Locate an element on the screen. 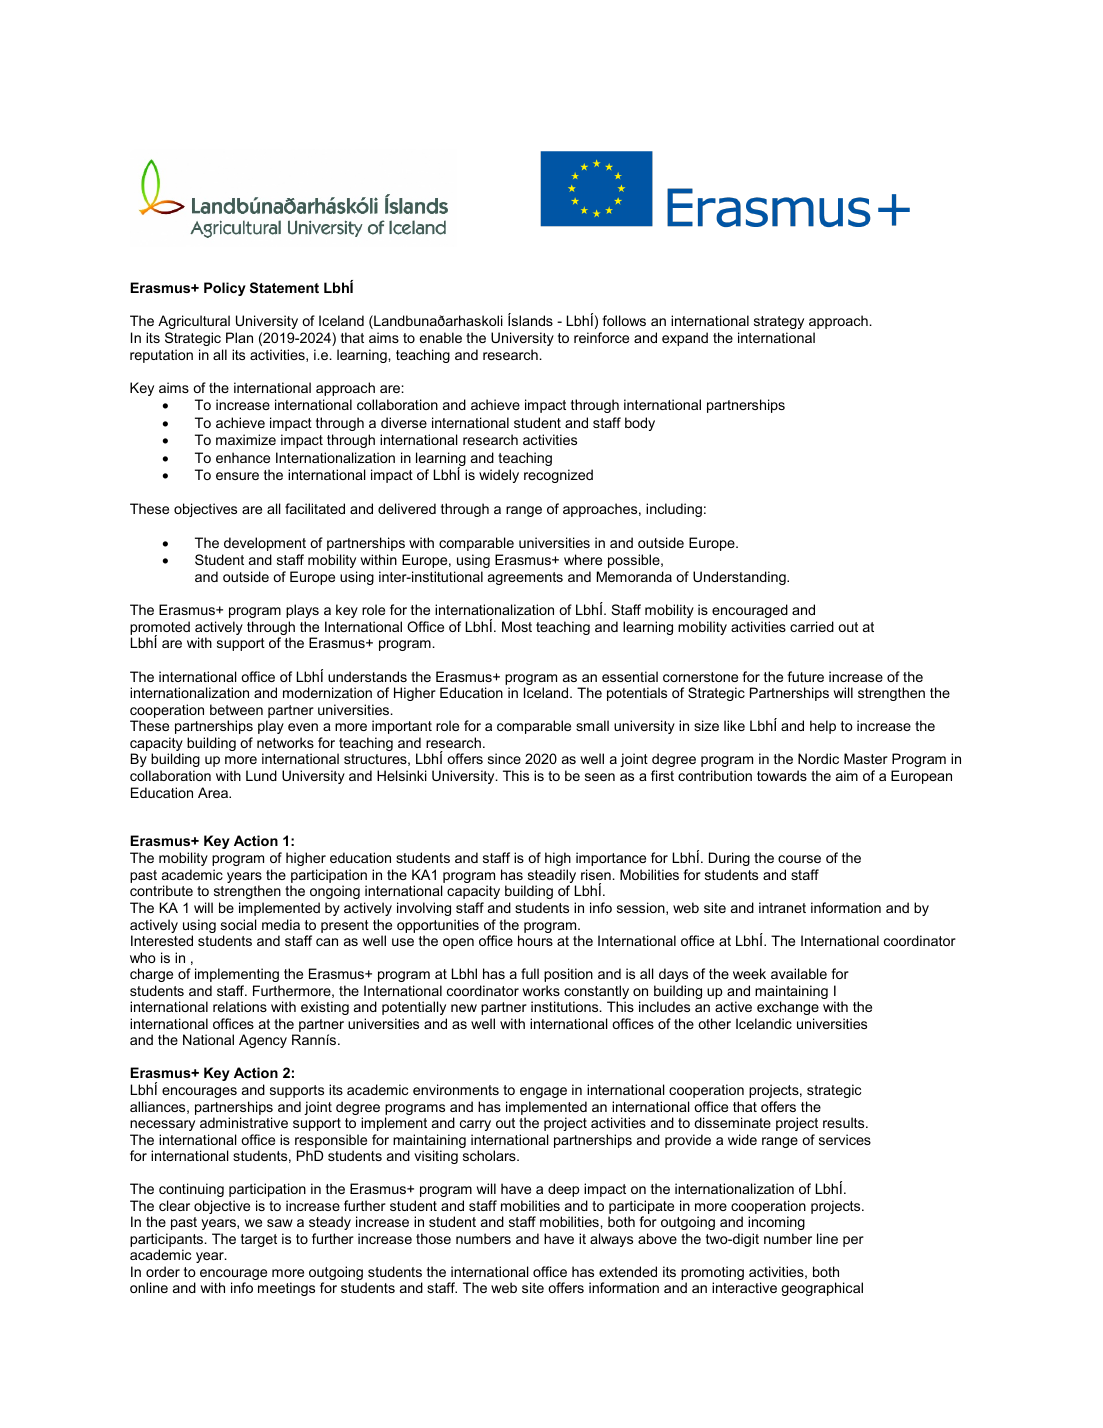 The width and height of the screenshot is (1103, 1428). target is located at coordinates (259, 1240).
